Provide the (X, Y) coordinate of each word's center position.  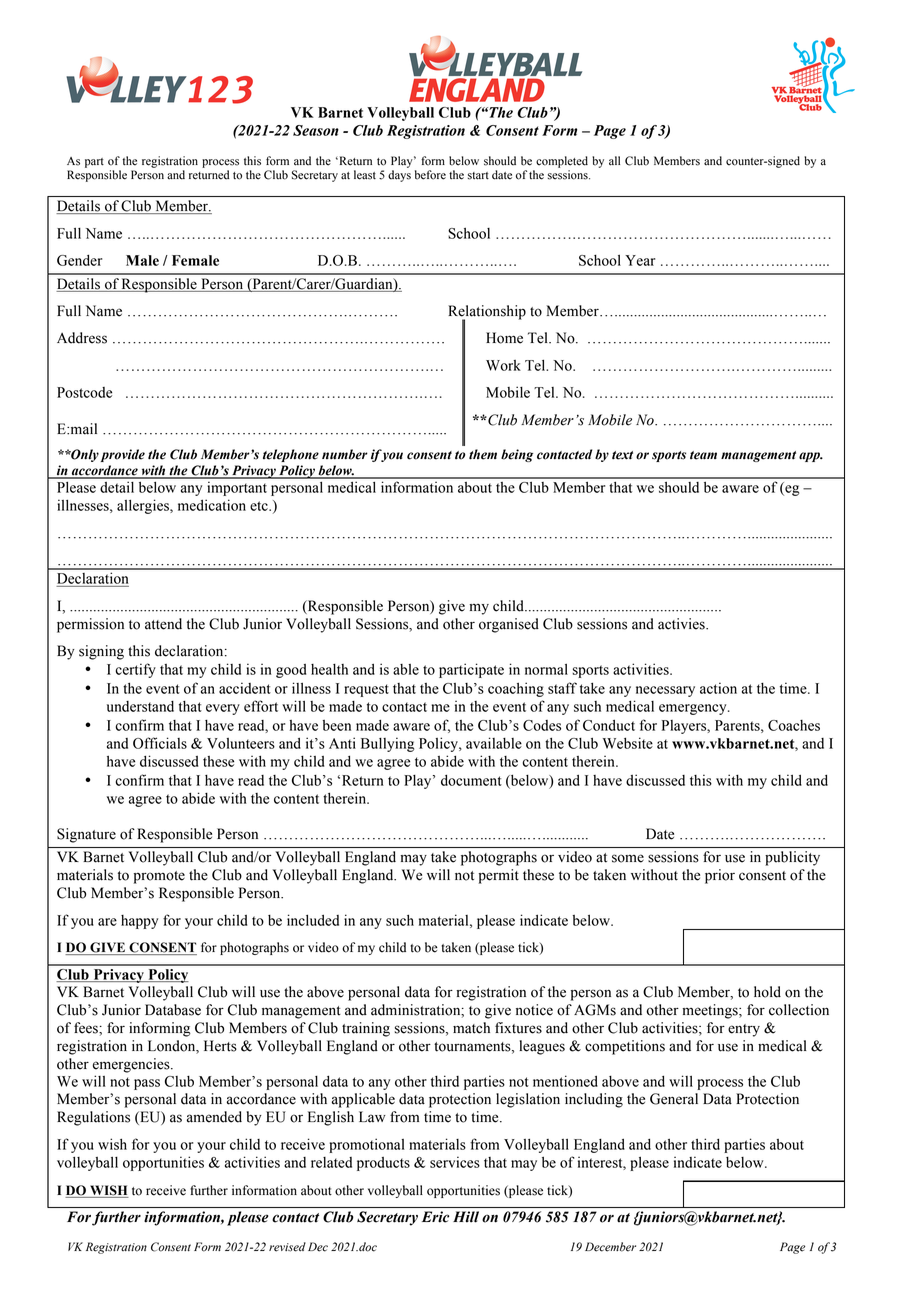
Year (640, 260)
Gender (79, 260)
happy (139, 922)
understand (140, 706)
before (430, 175)
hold (767, 992)
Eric (435, 1217)
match (471, 1028)
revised (287, 1247)
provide (123, 455)
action (718, 688)
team (703, 455)
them (483, 454)
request (366, 690)
